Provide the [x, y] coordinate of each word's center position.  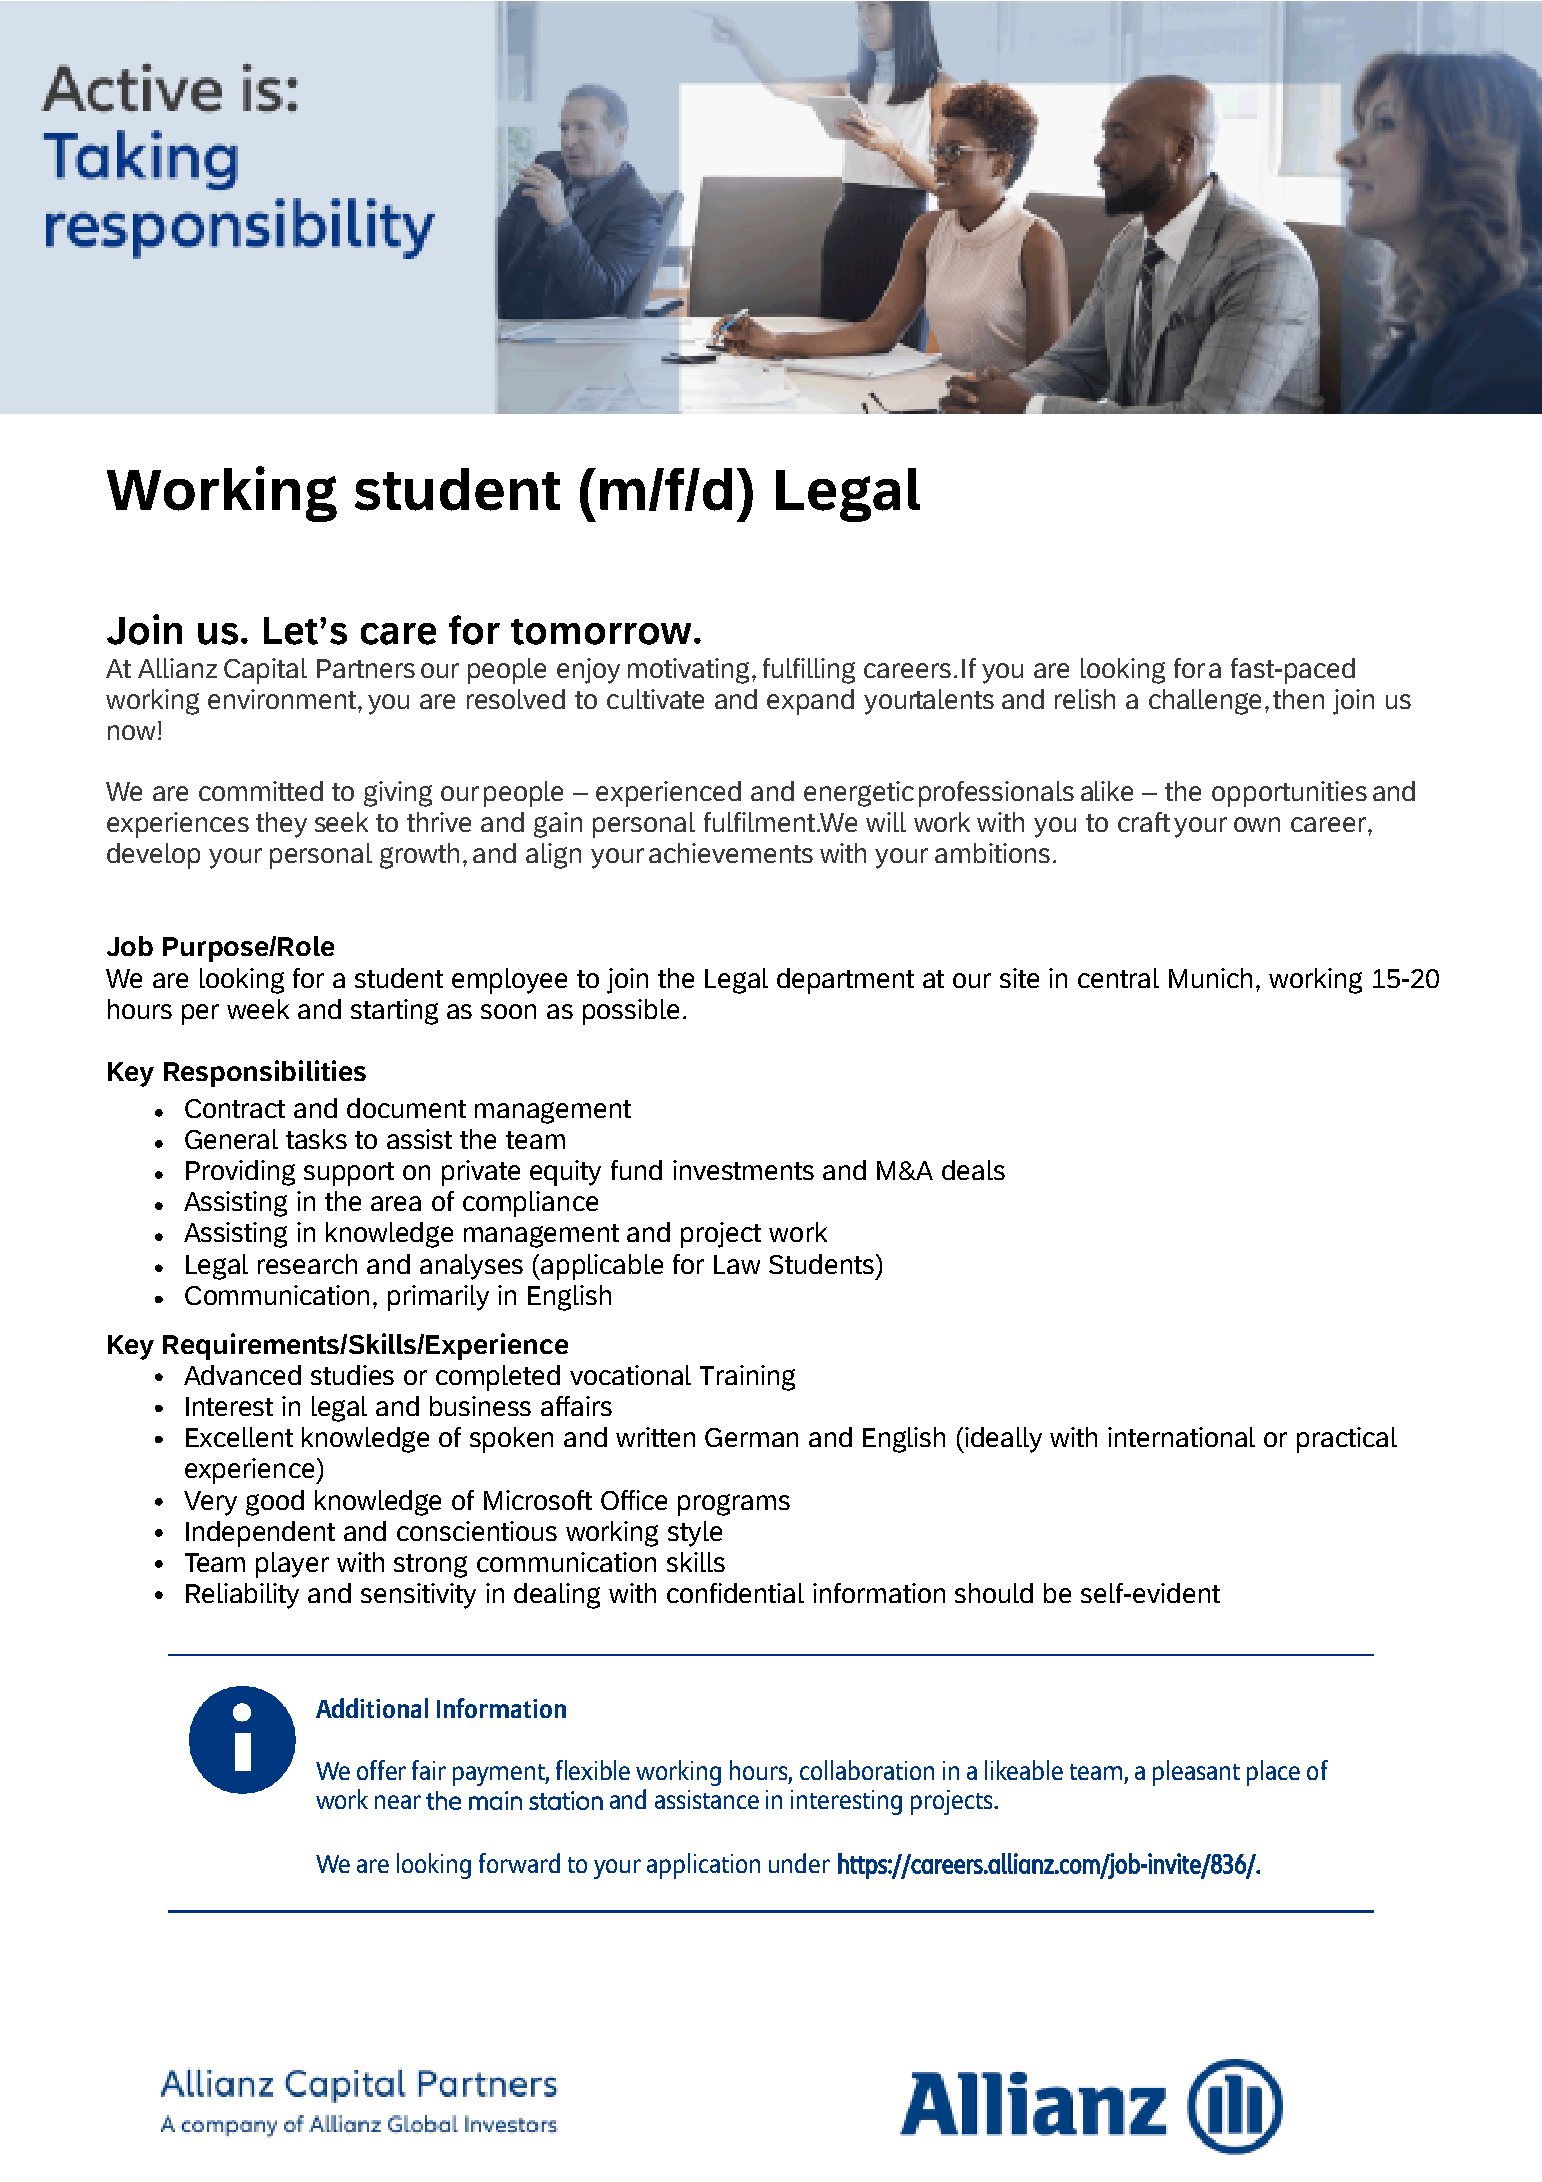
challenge [1205, 702]
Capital [265, 671]
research [307, 1264]
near [398, 1802]
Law [737, 1264]
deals [973, 1170]
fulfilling [809, 671]
